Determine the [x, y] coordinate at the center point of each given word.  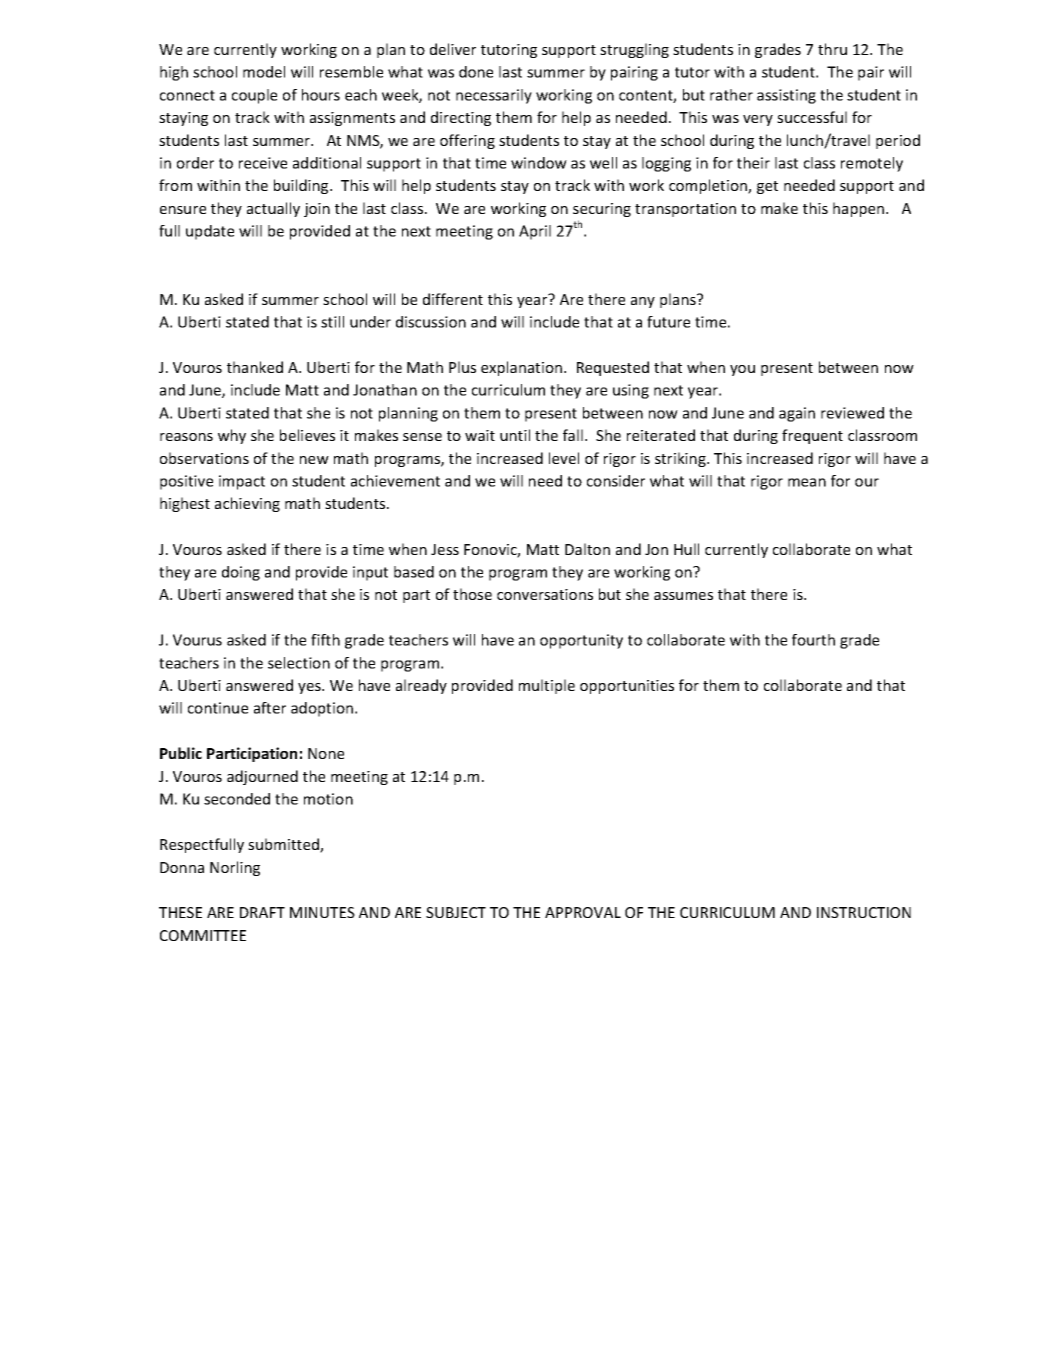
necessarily [494, 96]
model [264, 72]
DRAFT [262, 912]
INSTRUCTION [864, 912]
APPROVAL [583, 912]
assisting [786, 96]
